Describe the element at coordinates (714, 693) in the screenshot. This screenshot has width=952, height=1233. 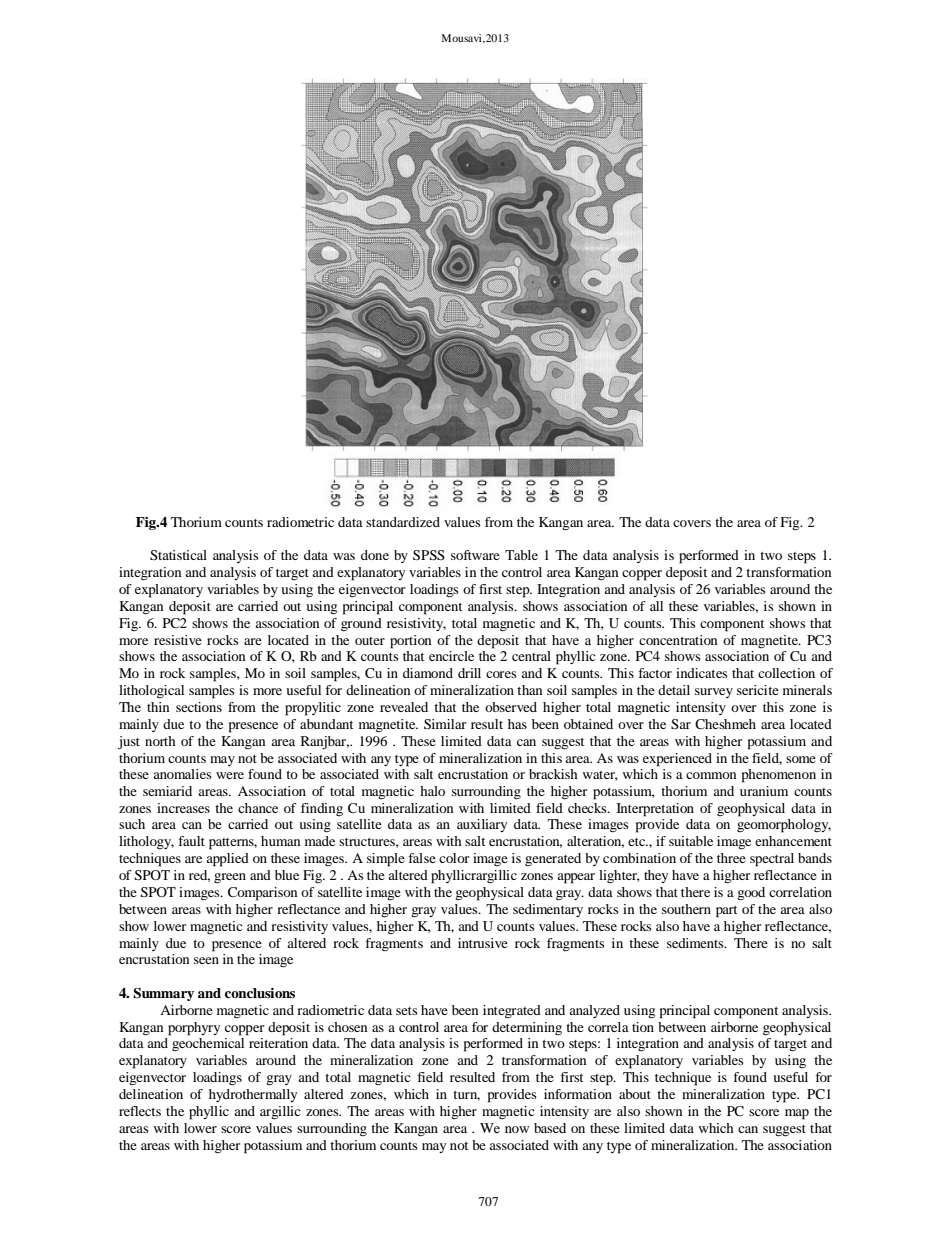
I see `survey` at that location.
